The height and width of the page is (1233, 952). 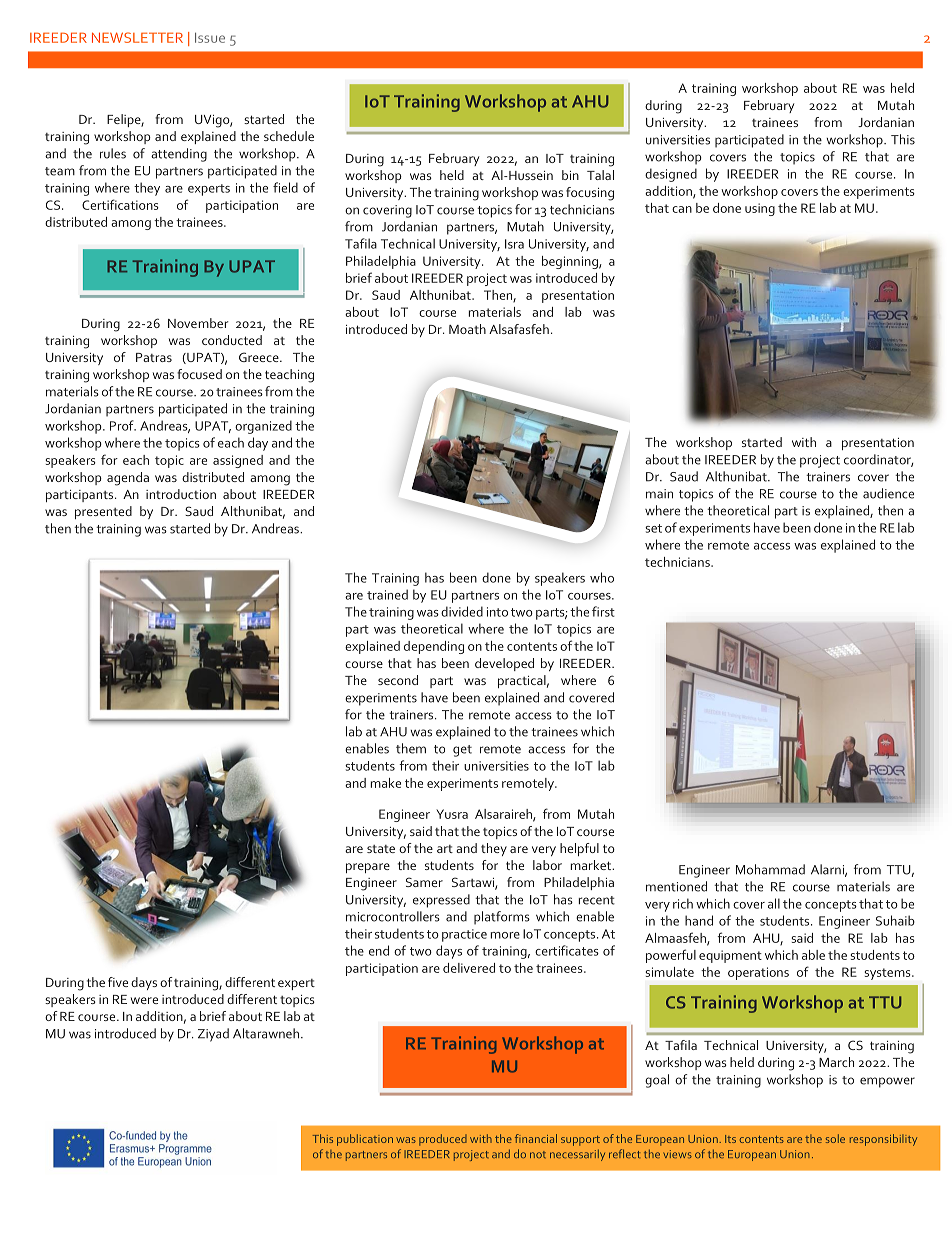 I want to click on presented, so click(x=103, y=512).
